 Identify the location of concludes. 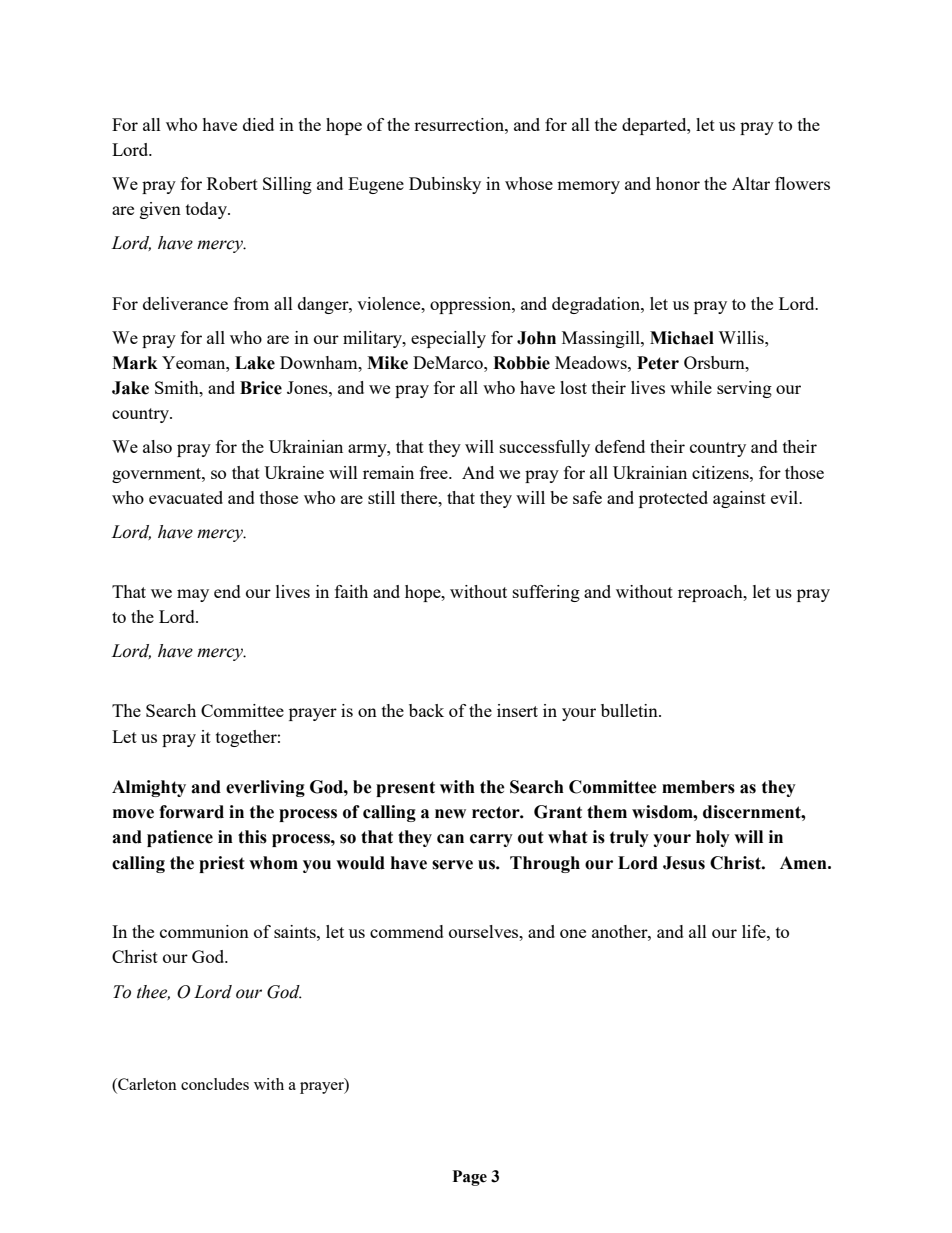
(215, 1084).
